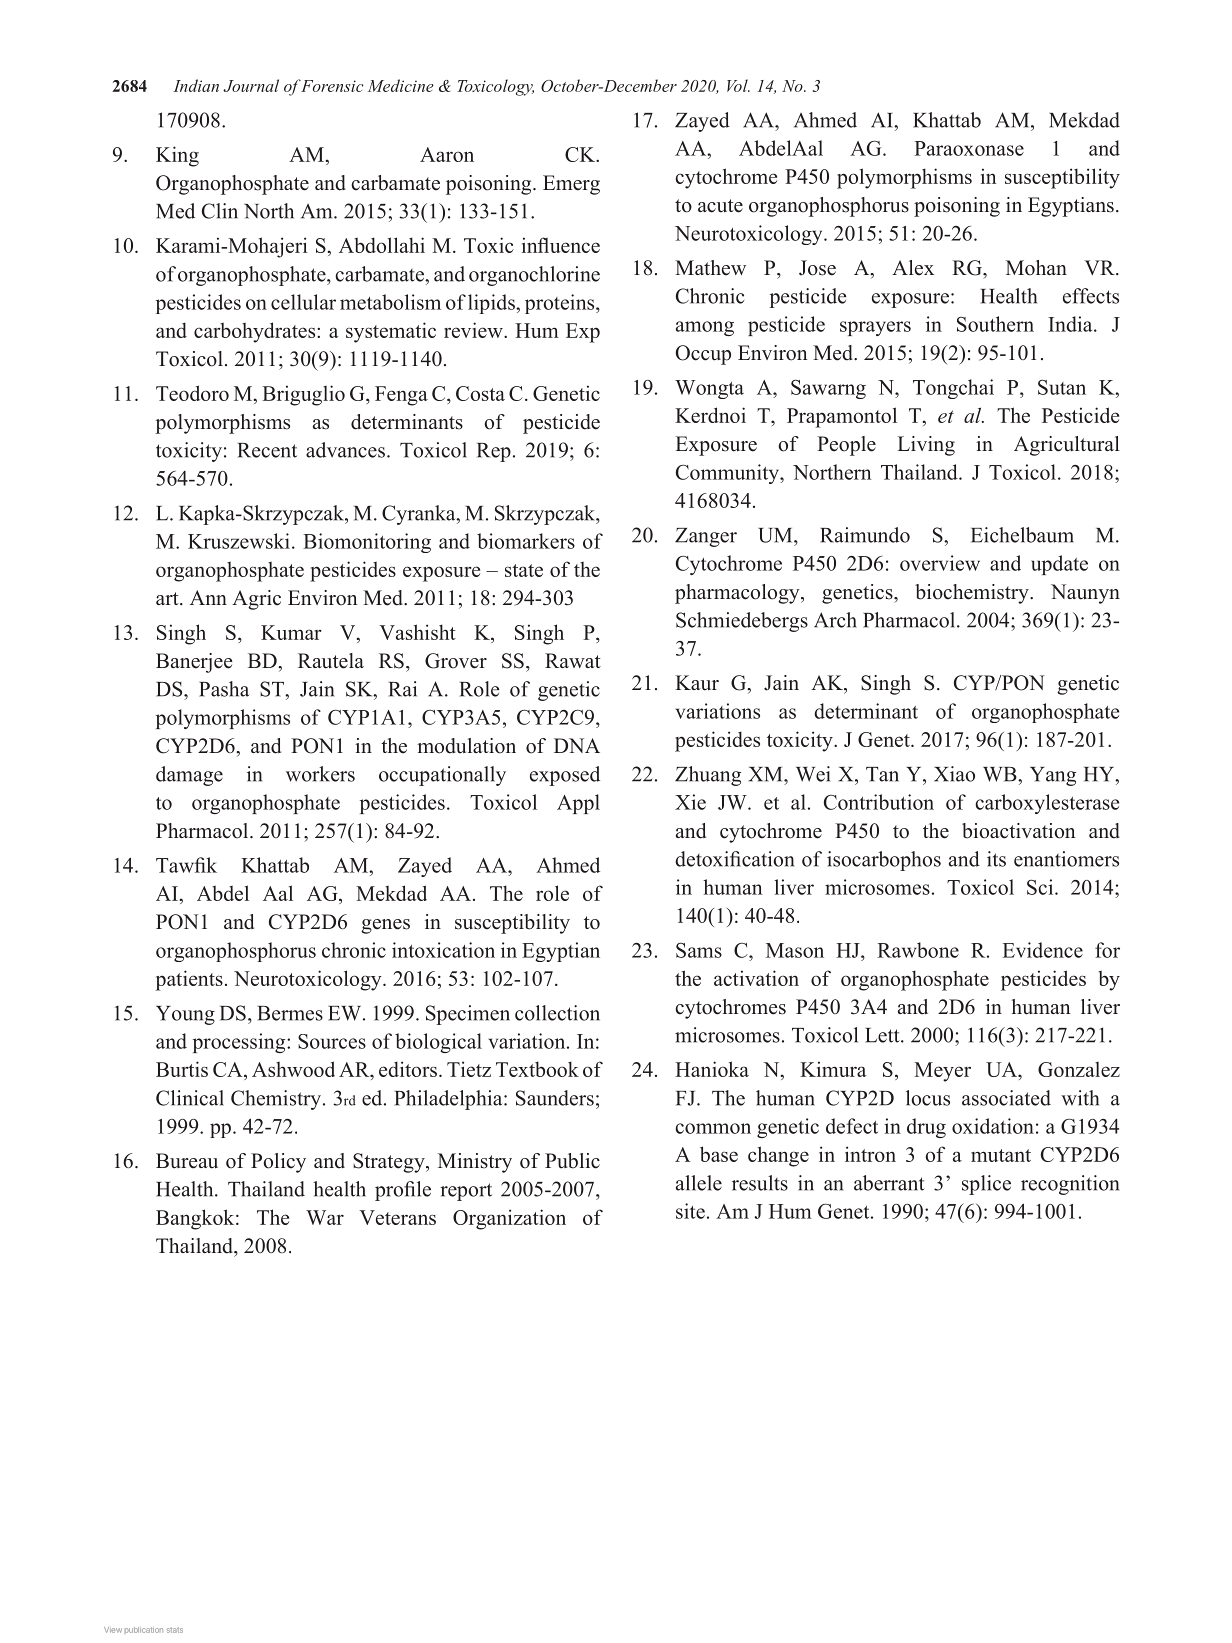  What do you see at coordinates (577, 745) in the image?
I see `DNA` at bounding box center [577, 745].
